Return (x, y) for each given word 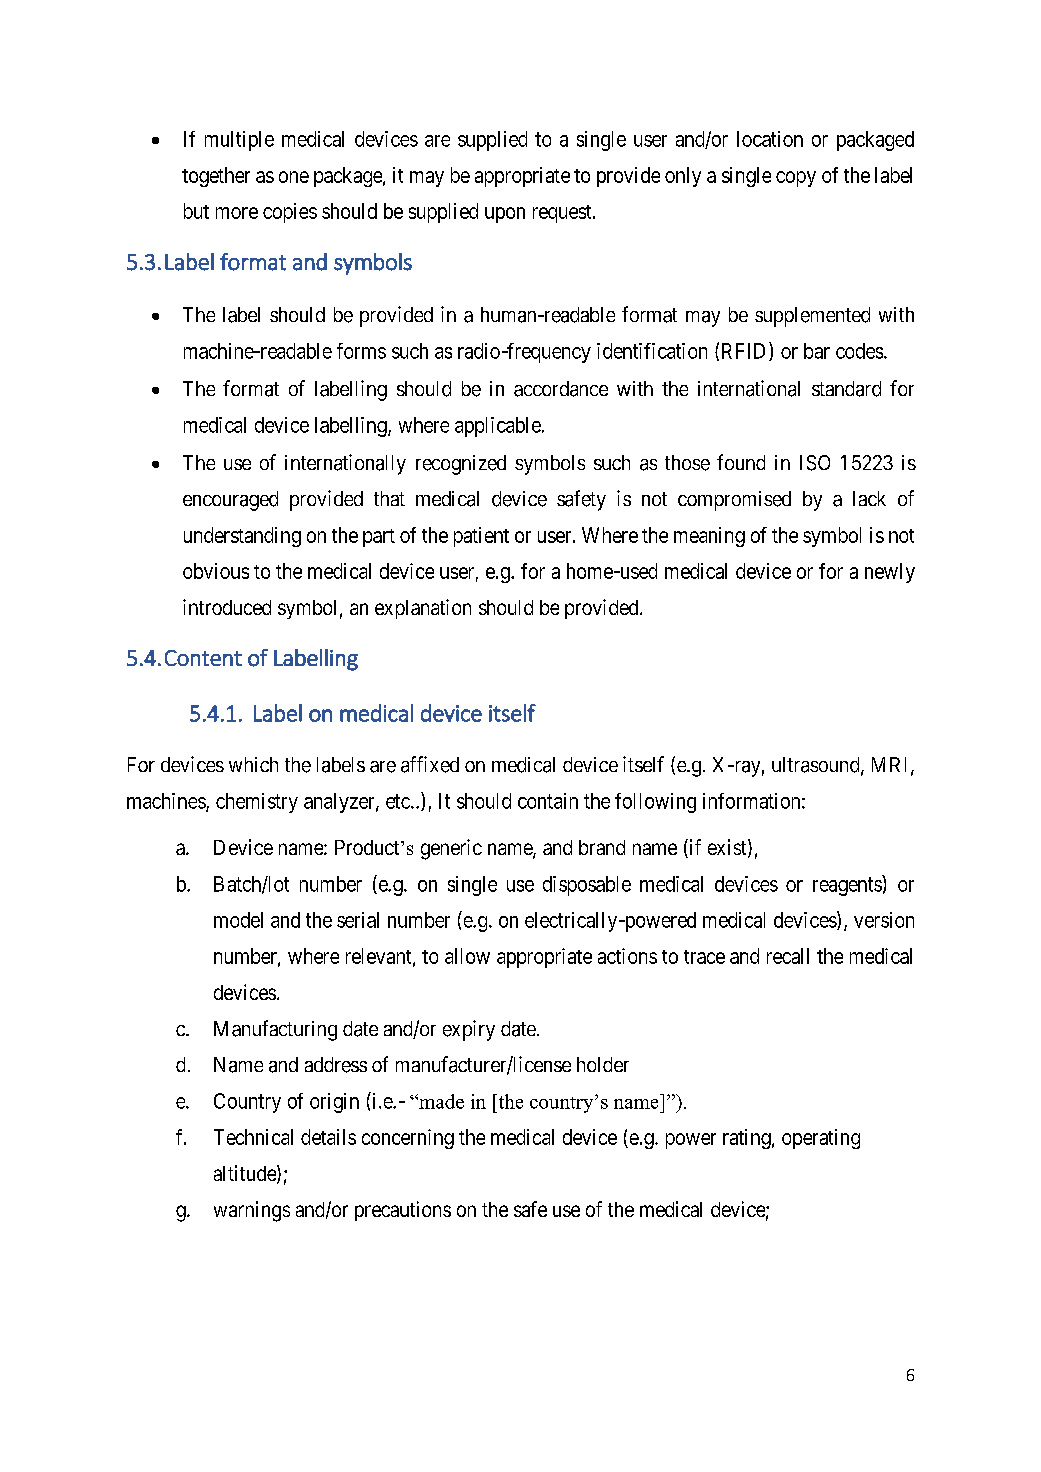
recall (788, 956)
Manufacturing (275, 1030)
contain (548, 801)
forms (361, 351)
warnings (252, 1211)
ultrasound (817, 766)
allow (467, 956)
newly (890, 573)
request (563, 214)
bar (817, 351)
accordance (561, 389)
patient (481, 537)
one (294, 177)
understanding (242, 537)
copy (796, 179)
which (253, 764)
